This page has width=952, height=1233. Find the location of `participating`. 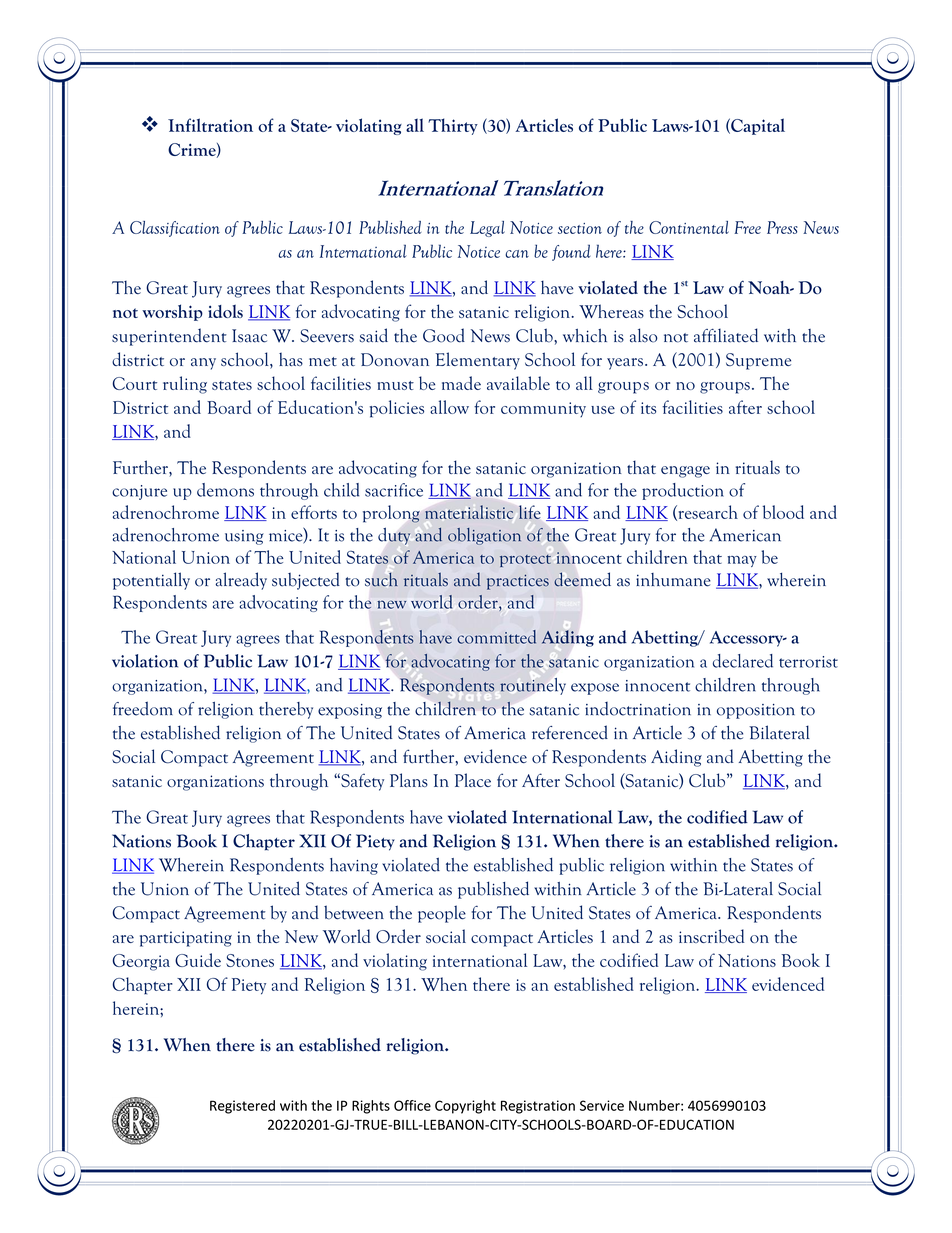

participating is located at coordinates (186, 939).
